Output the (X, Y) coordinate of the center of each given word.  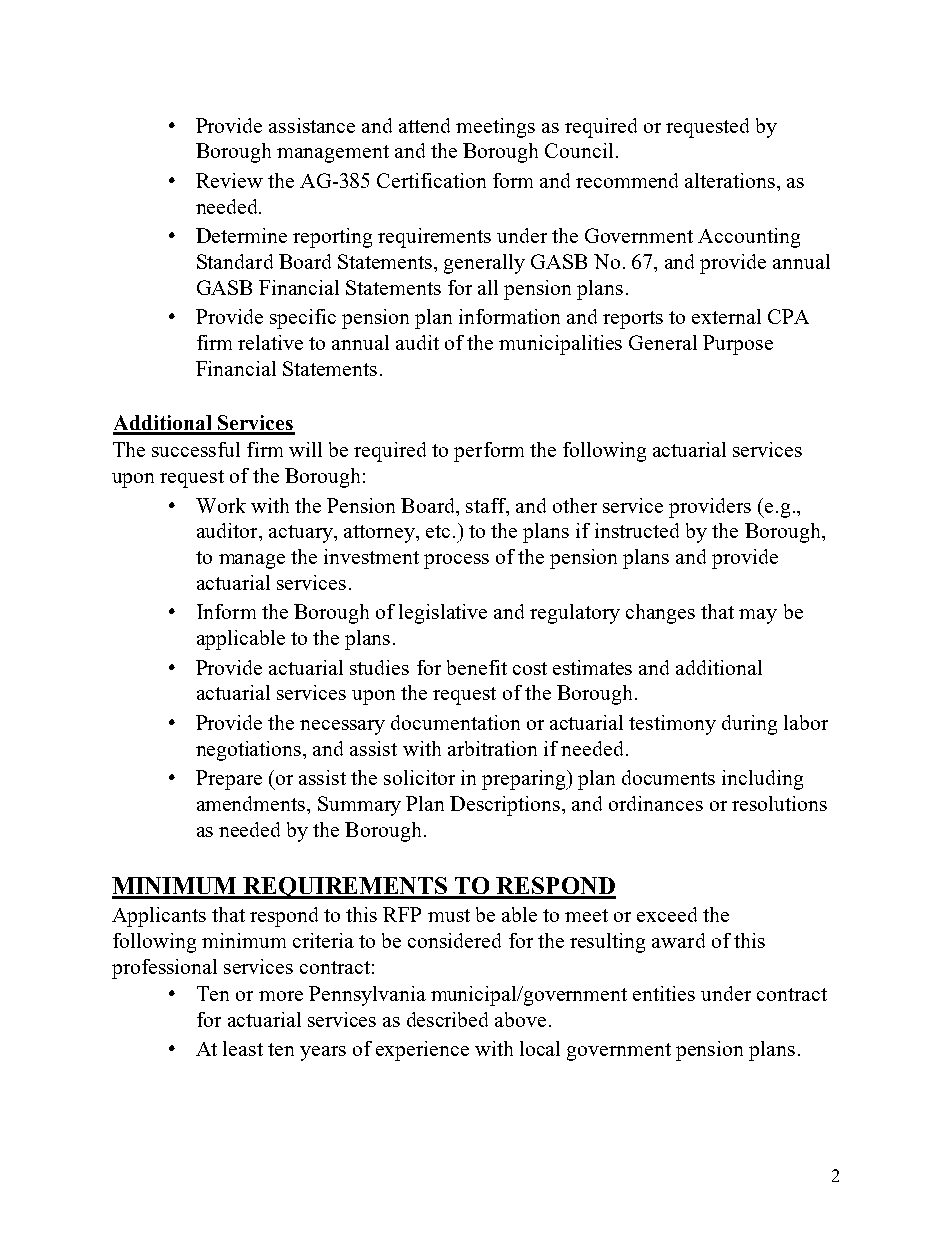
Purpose (738, 345)
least (243, 1048)
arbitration (492, 748)
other (575, 505)
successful (196, 449)
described (447, 1019)
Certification (431, 180)
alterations (731, 180)
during (749, 725)
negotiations (250, 751)
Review (229, 180)
